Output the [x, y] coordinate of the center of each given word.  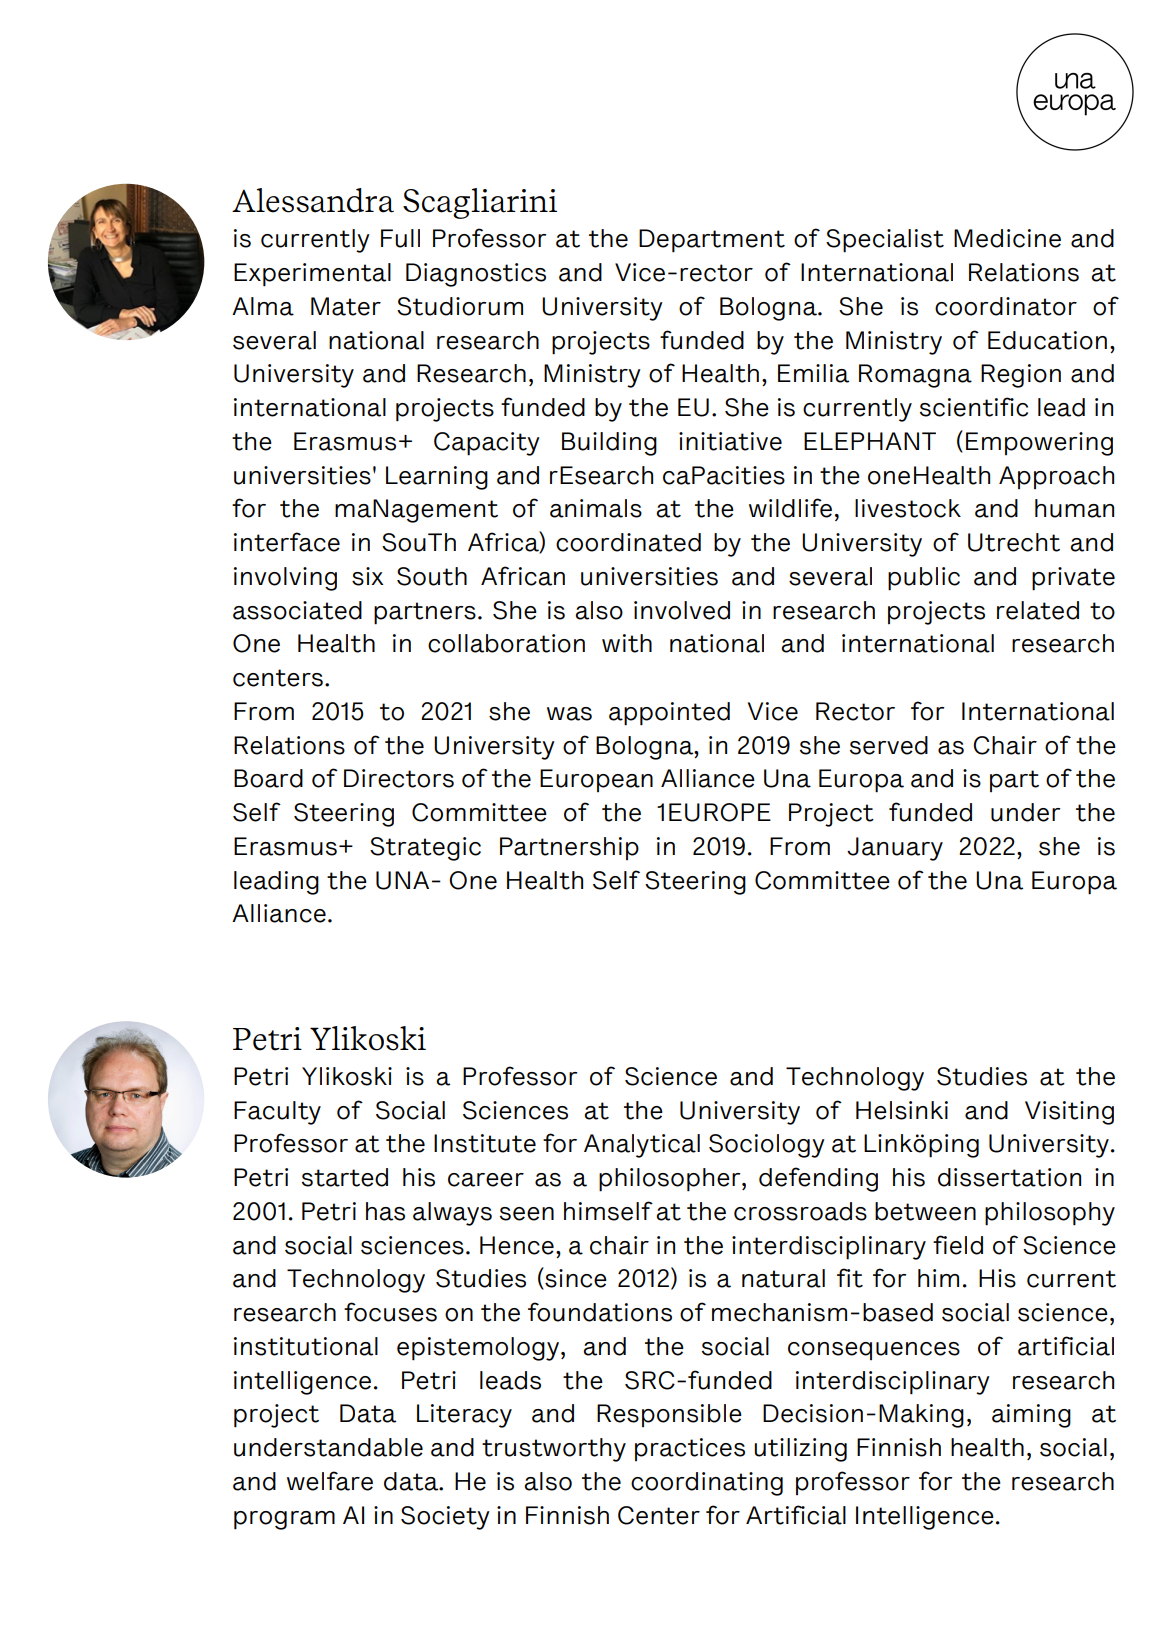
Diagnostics [476, 275]
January [895, 849]
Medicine [1007, 238]
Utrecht [1014, 542]
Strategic [425, 849]
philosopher [671, 1180]
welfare [330, 1481]
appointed [669, 714]
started [345, 1177]
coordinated [628, 542]
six [368, 576]
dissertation [1009, 1177]
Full [400, 238]
